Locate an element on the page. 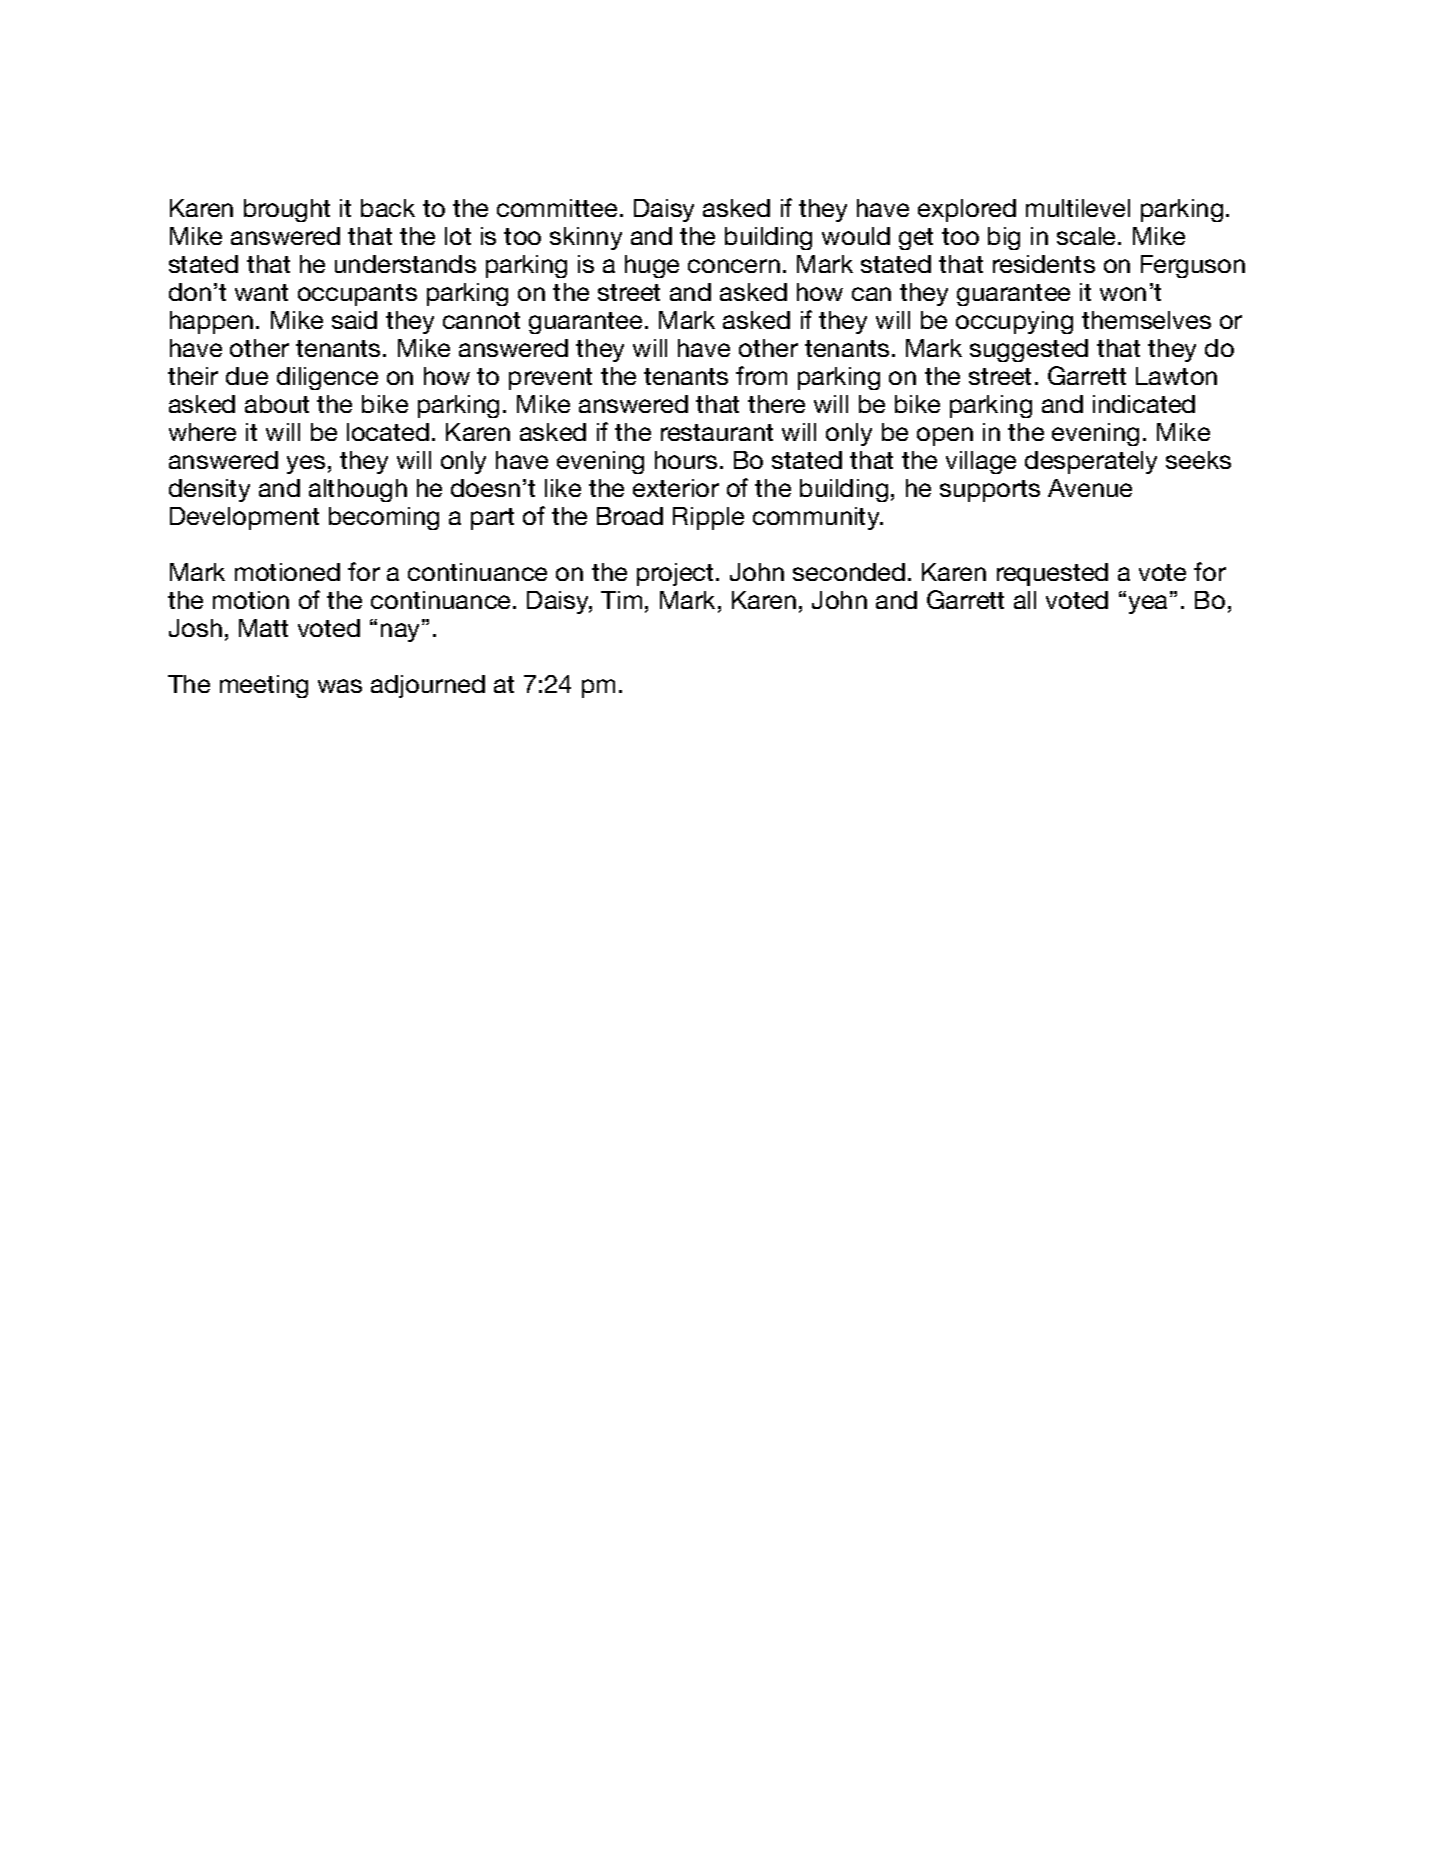  was is located at coordinates (340, 686).
